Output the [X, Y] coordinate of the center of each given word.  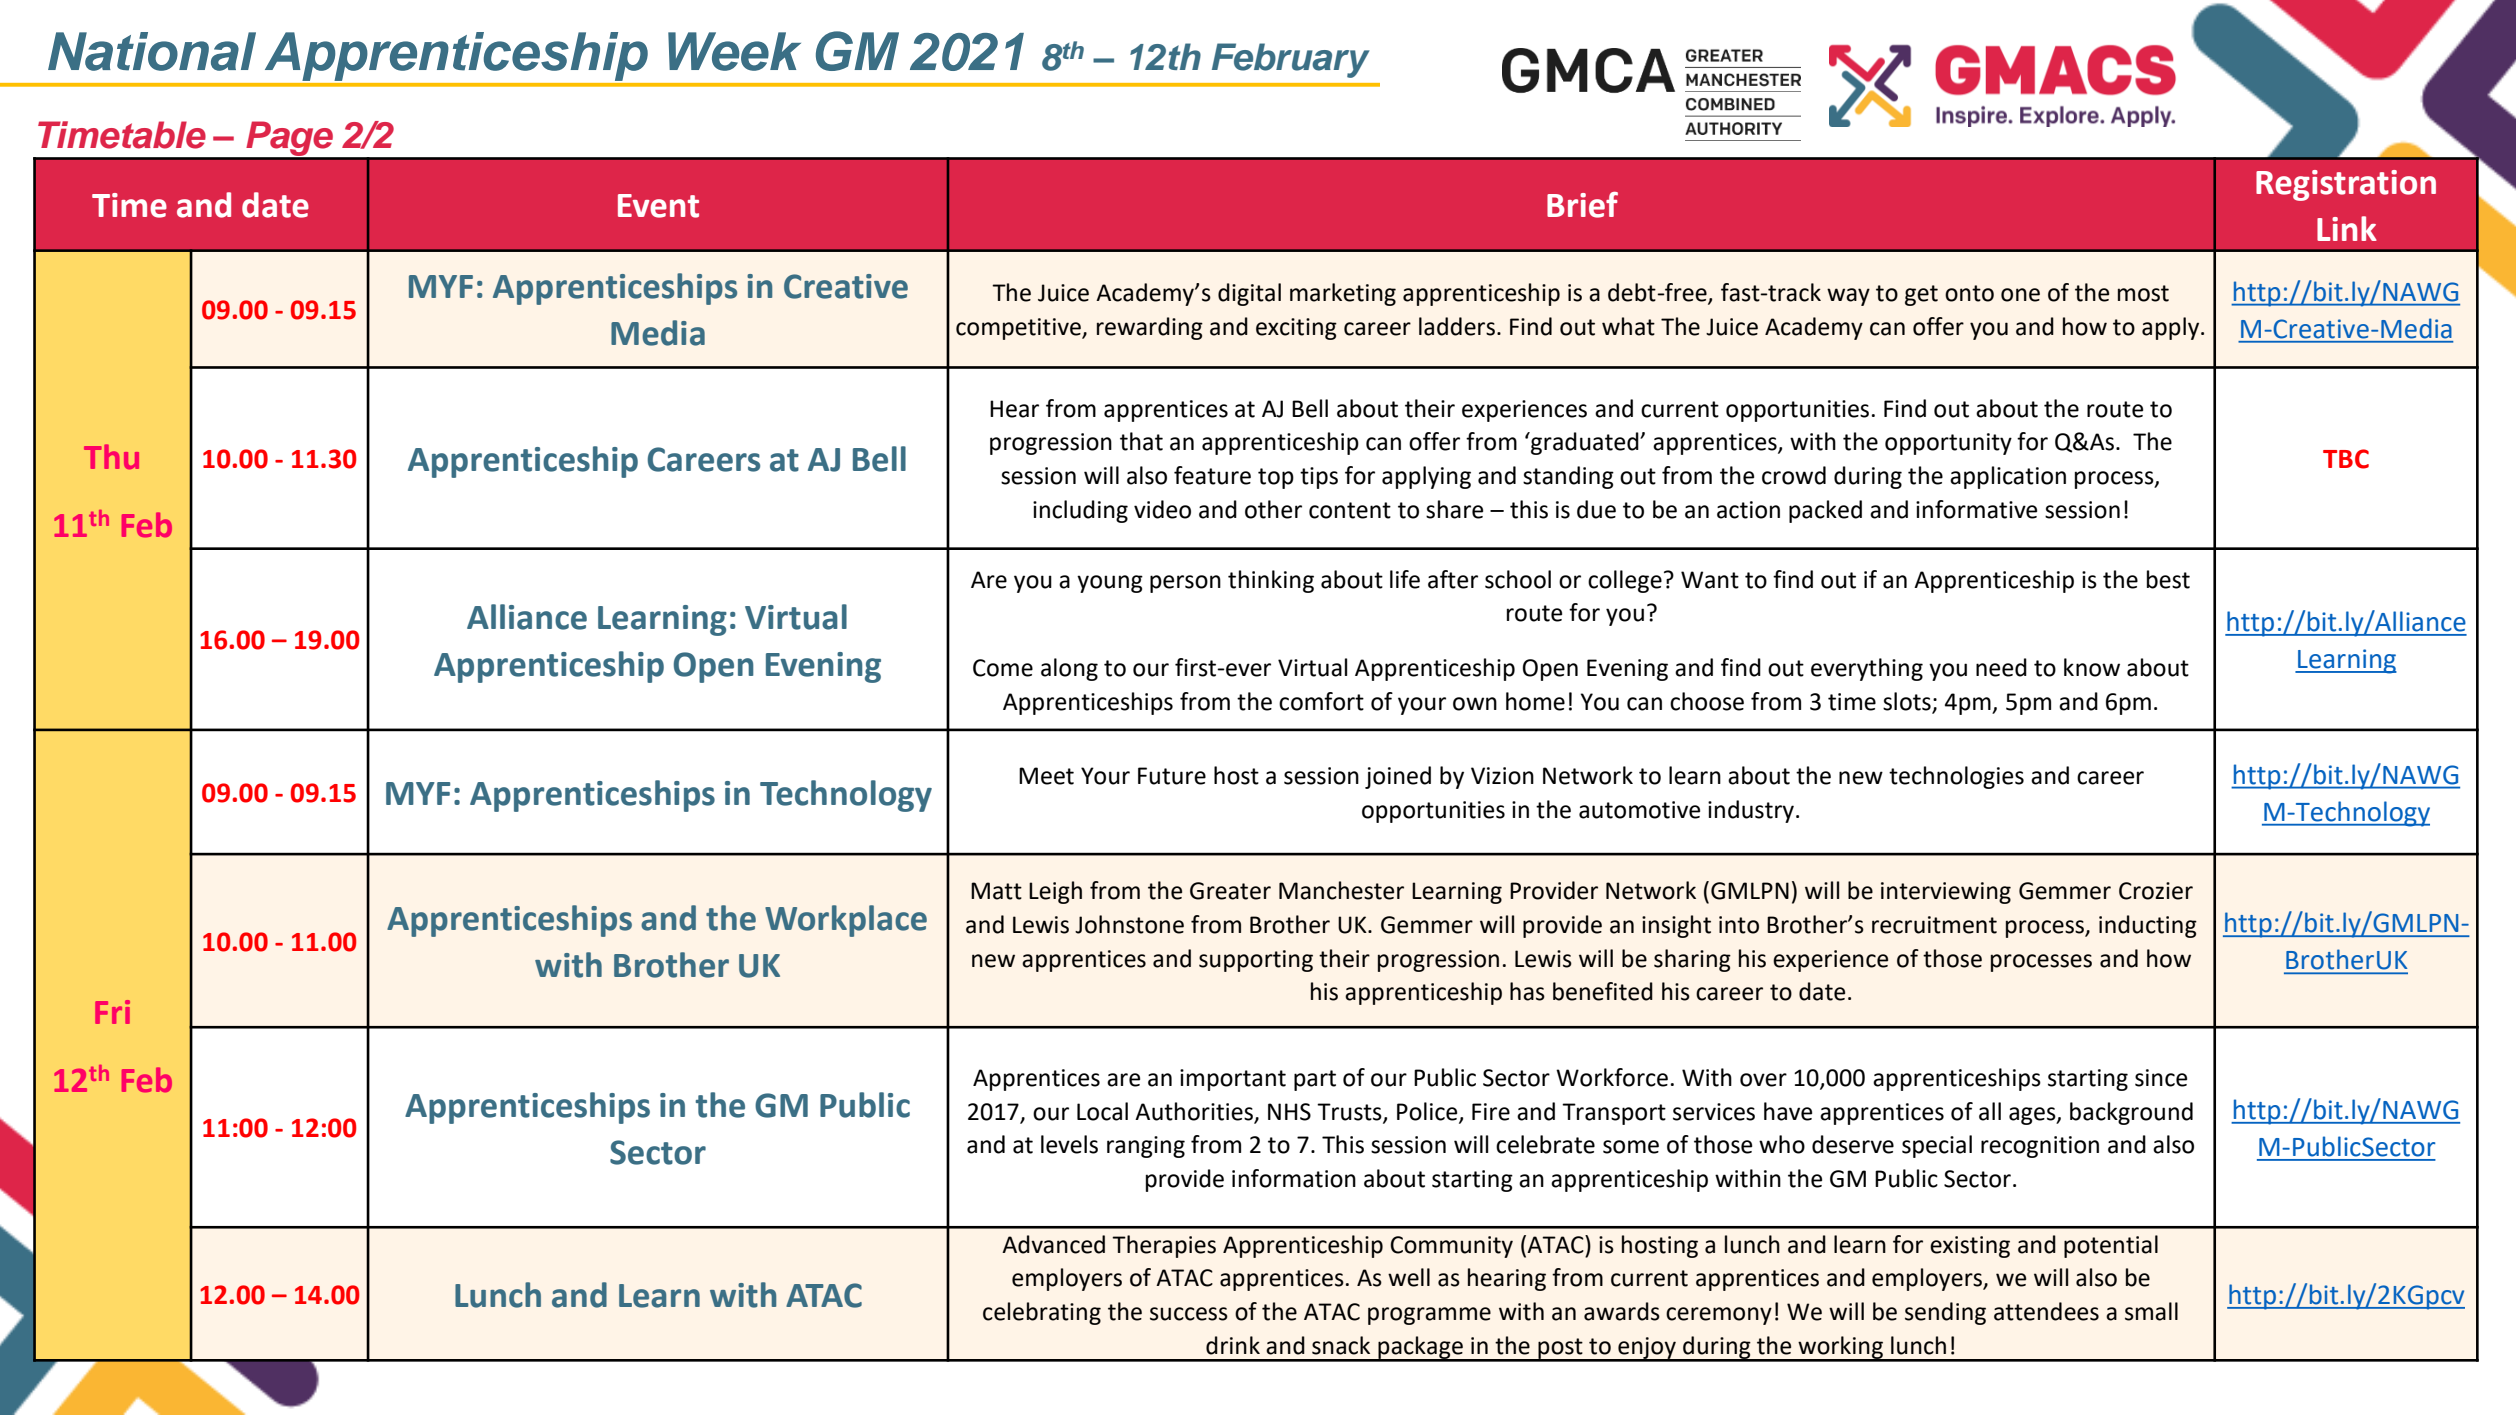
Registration [2346, 185]
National [152, 51]
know [2092, 667]
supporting [1256, 961]
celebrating [1042, 1313]
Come [1003, 668]
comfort [1321, 701]
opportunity [1948, 444]
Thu [111, 456]
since [2161, 1078]
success [1189, 1314]
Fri [112, 1012]
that [1141, 441]
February [1291, 60]
